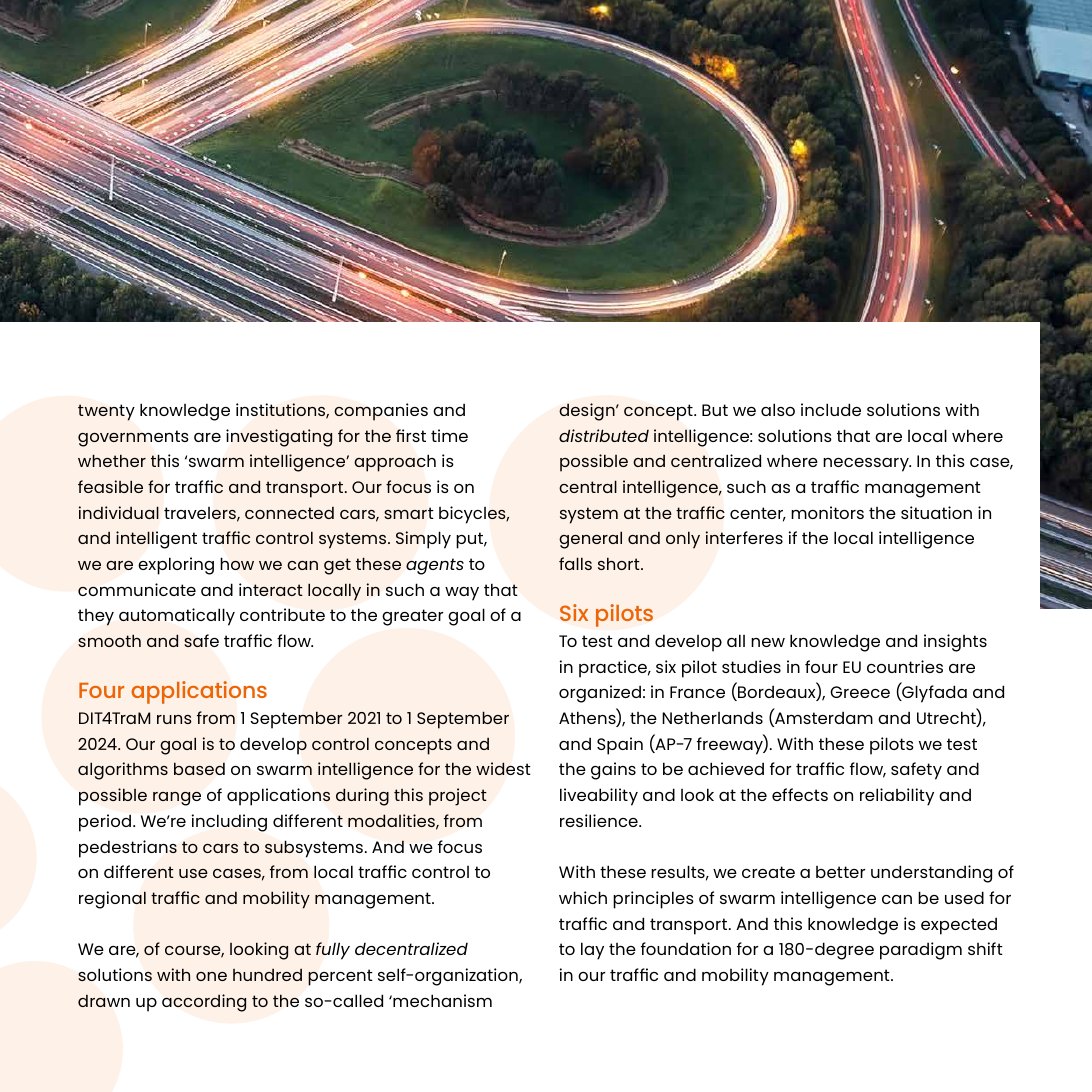 Image resolution: width=1092 pixels, height=1092 pixels. Describe the element at coordinates (831, 409) in the page. I see `include` at that location.
